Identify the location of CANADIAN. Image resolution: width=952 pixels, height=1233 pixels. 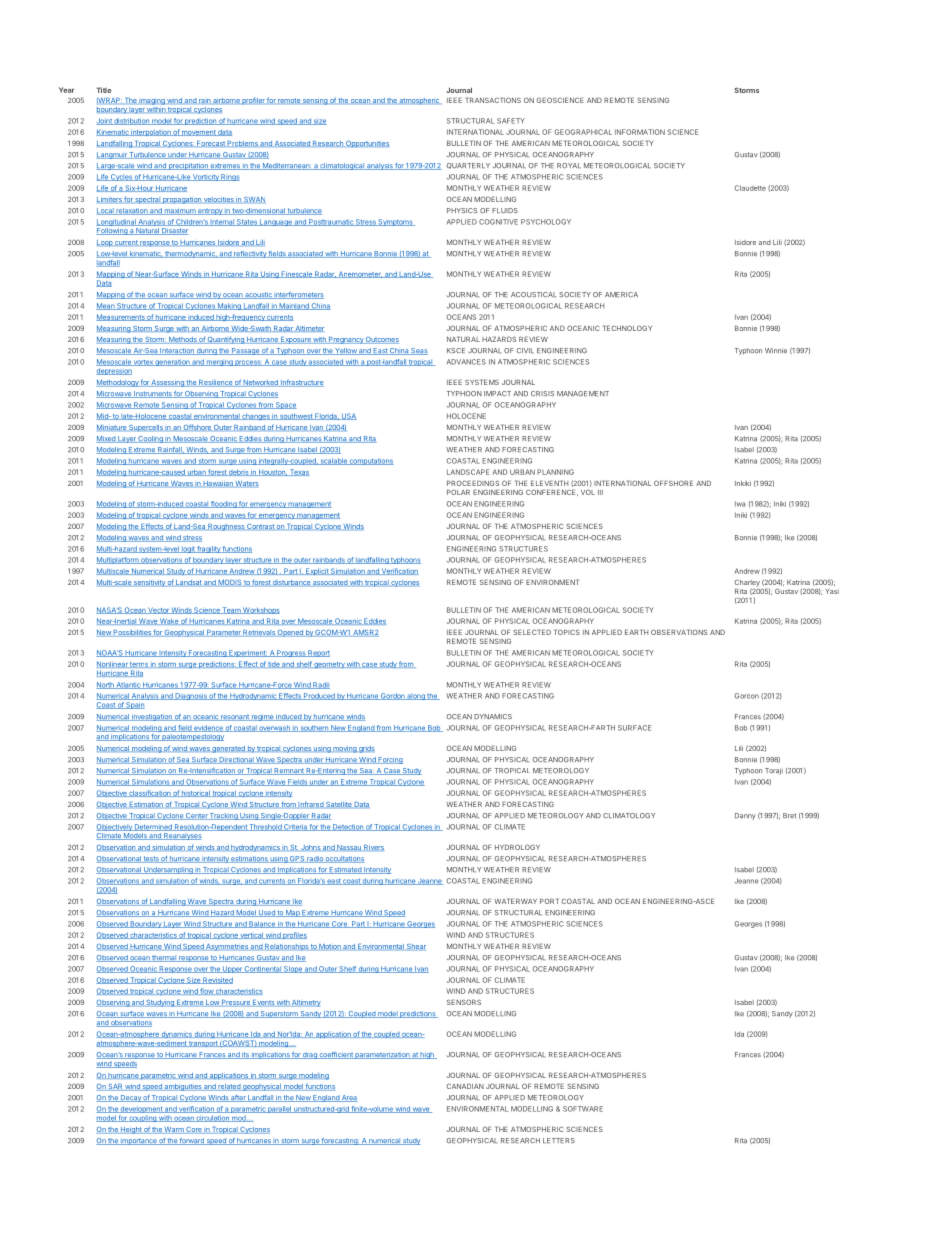
(465, 1086).
